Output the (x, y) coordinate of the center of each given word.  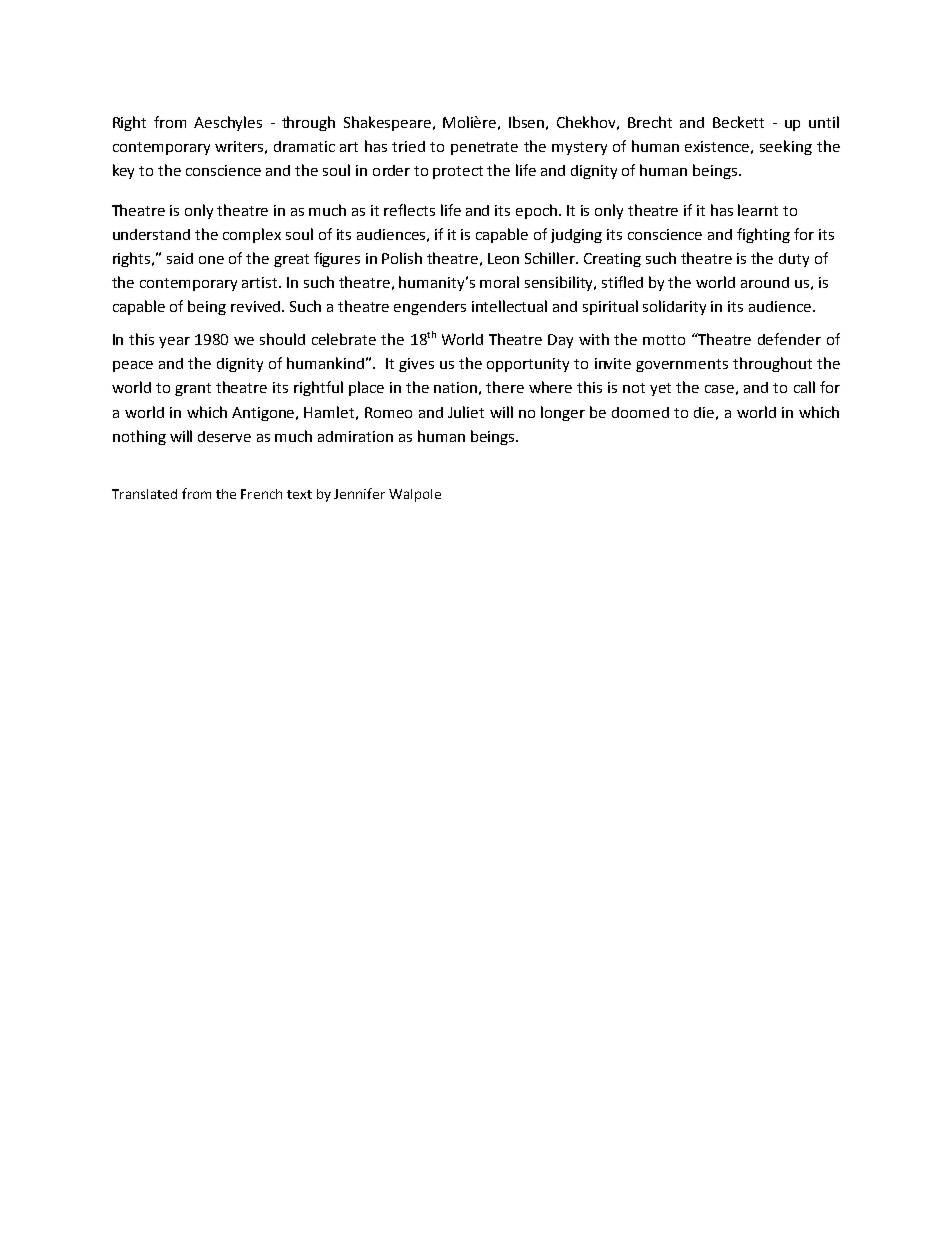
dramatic (304, 146)
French (261, 494)
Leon (503, 258)
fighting (763, 235)
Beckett (738, 122)
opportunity (528, 365)
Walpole (415, 495)
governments (682, 365)
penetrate (484, 148)
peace (133, 366)
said (180, 258)
